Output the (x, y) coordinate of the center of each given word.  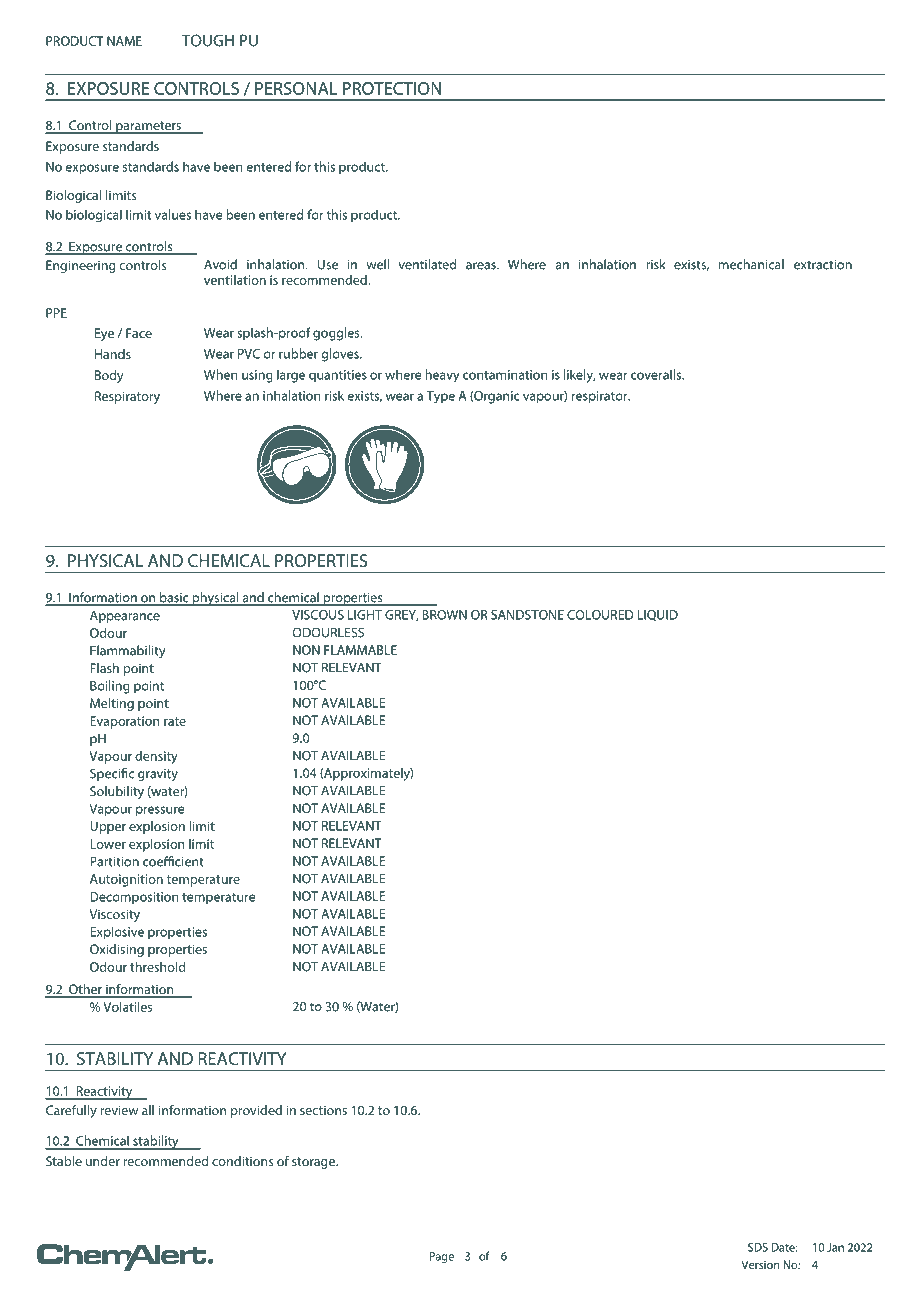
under (103, 1161)
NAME (124, 41)
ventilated (427, 264)
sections (323, 1110)
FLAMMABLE (360, 650)
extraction (823, 265)
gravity (158, 775)
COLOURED (600, 615)
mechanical (751, 264)
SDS (758, 1247)
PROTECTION (392, 88)
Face (139, 333)
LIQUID (658, 615)
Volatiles (127, 1007)
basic (174, 598)
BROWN (445, 615)
